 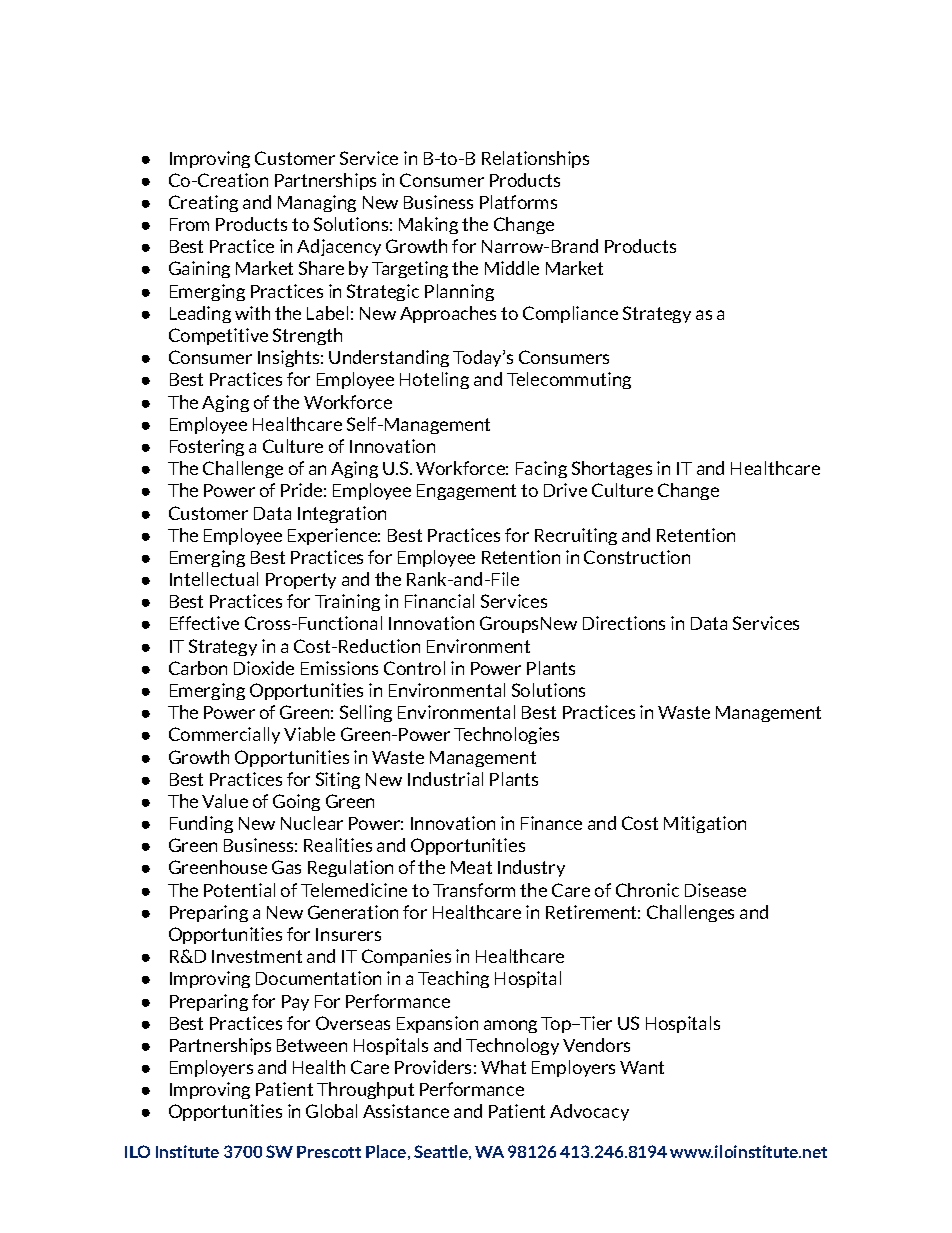 I want to click on Control, so click(x=414, y=668).
